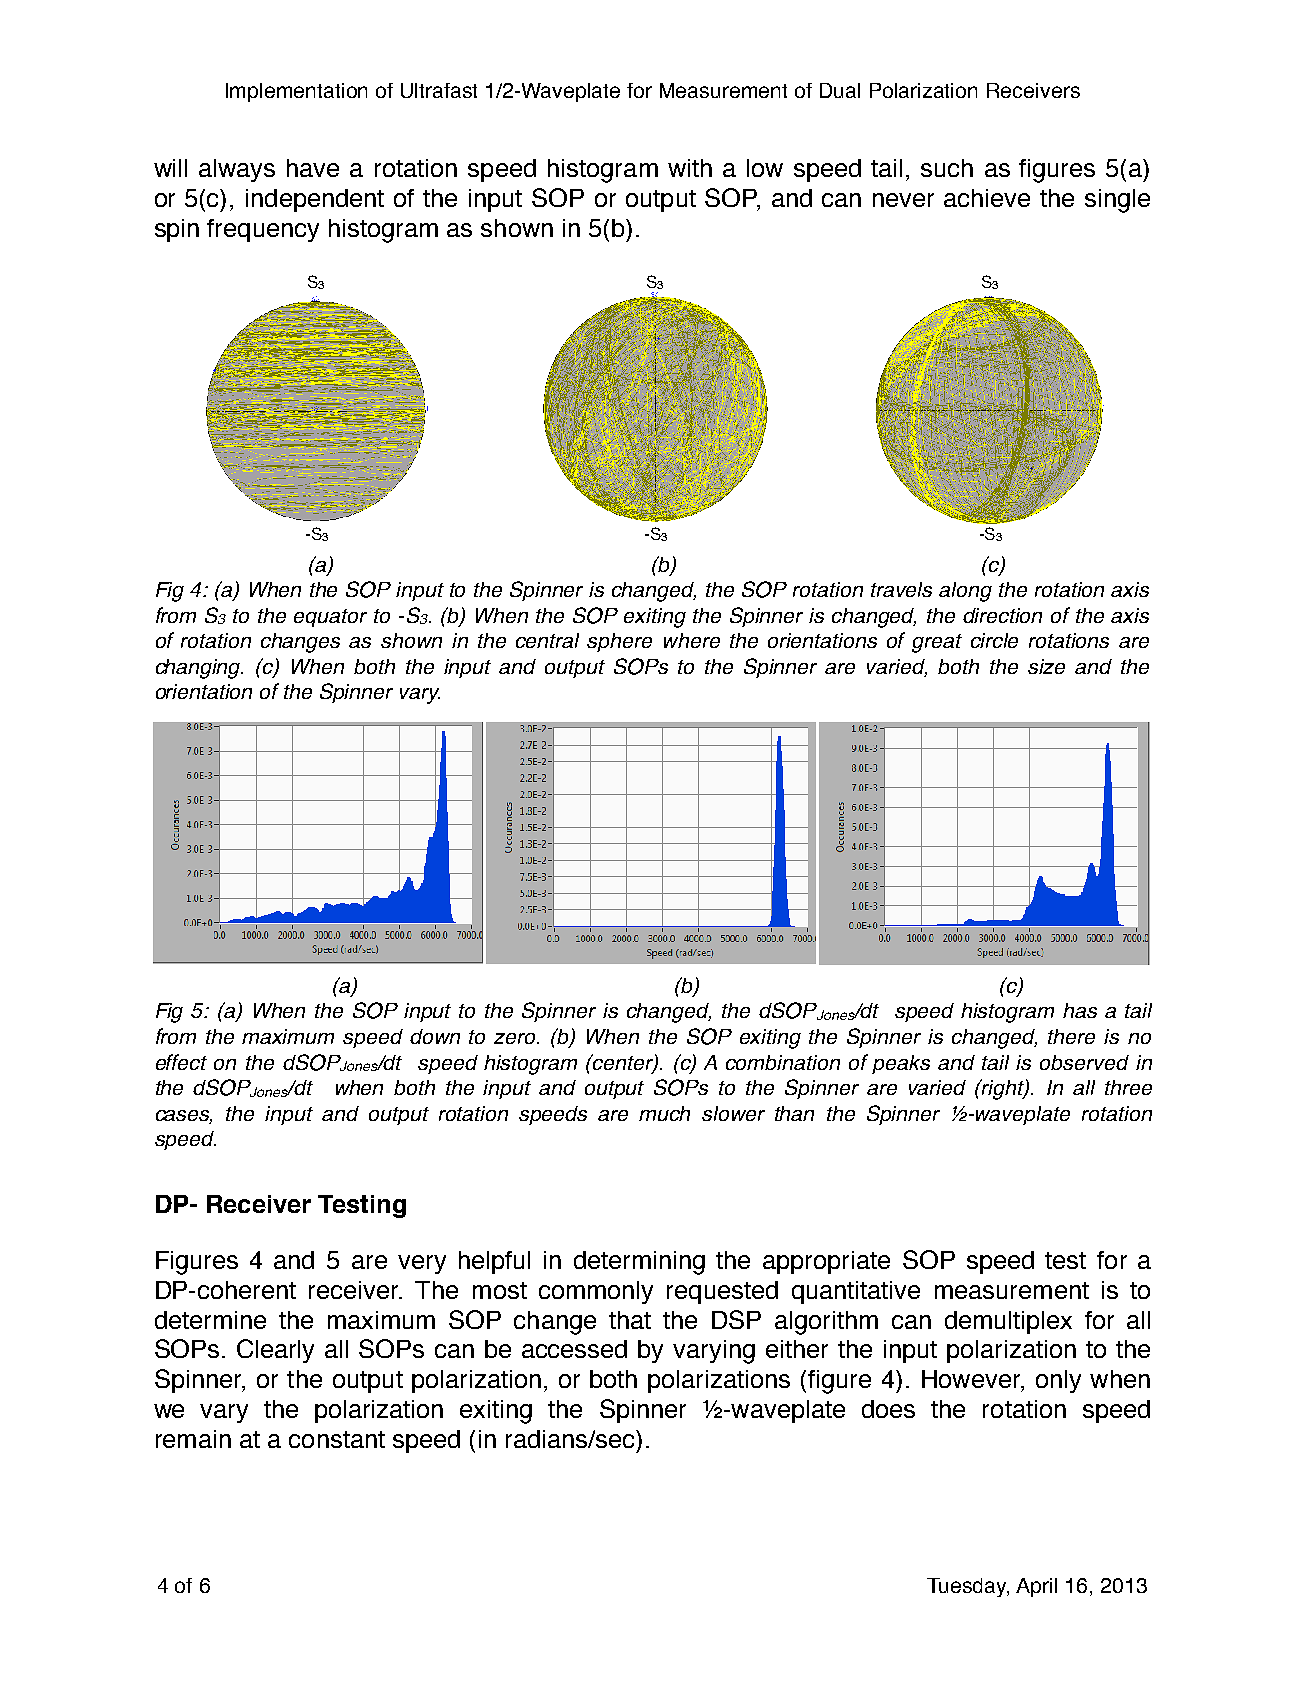  What do you see at coordinates (313, 168) in the screenshot?
I see `have` at bounding box center [313, 168].
